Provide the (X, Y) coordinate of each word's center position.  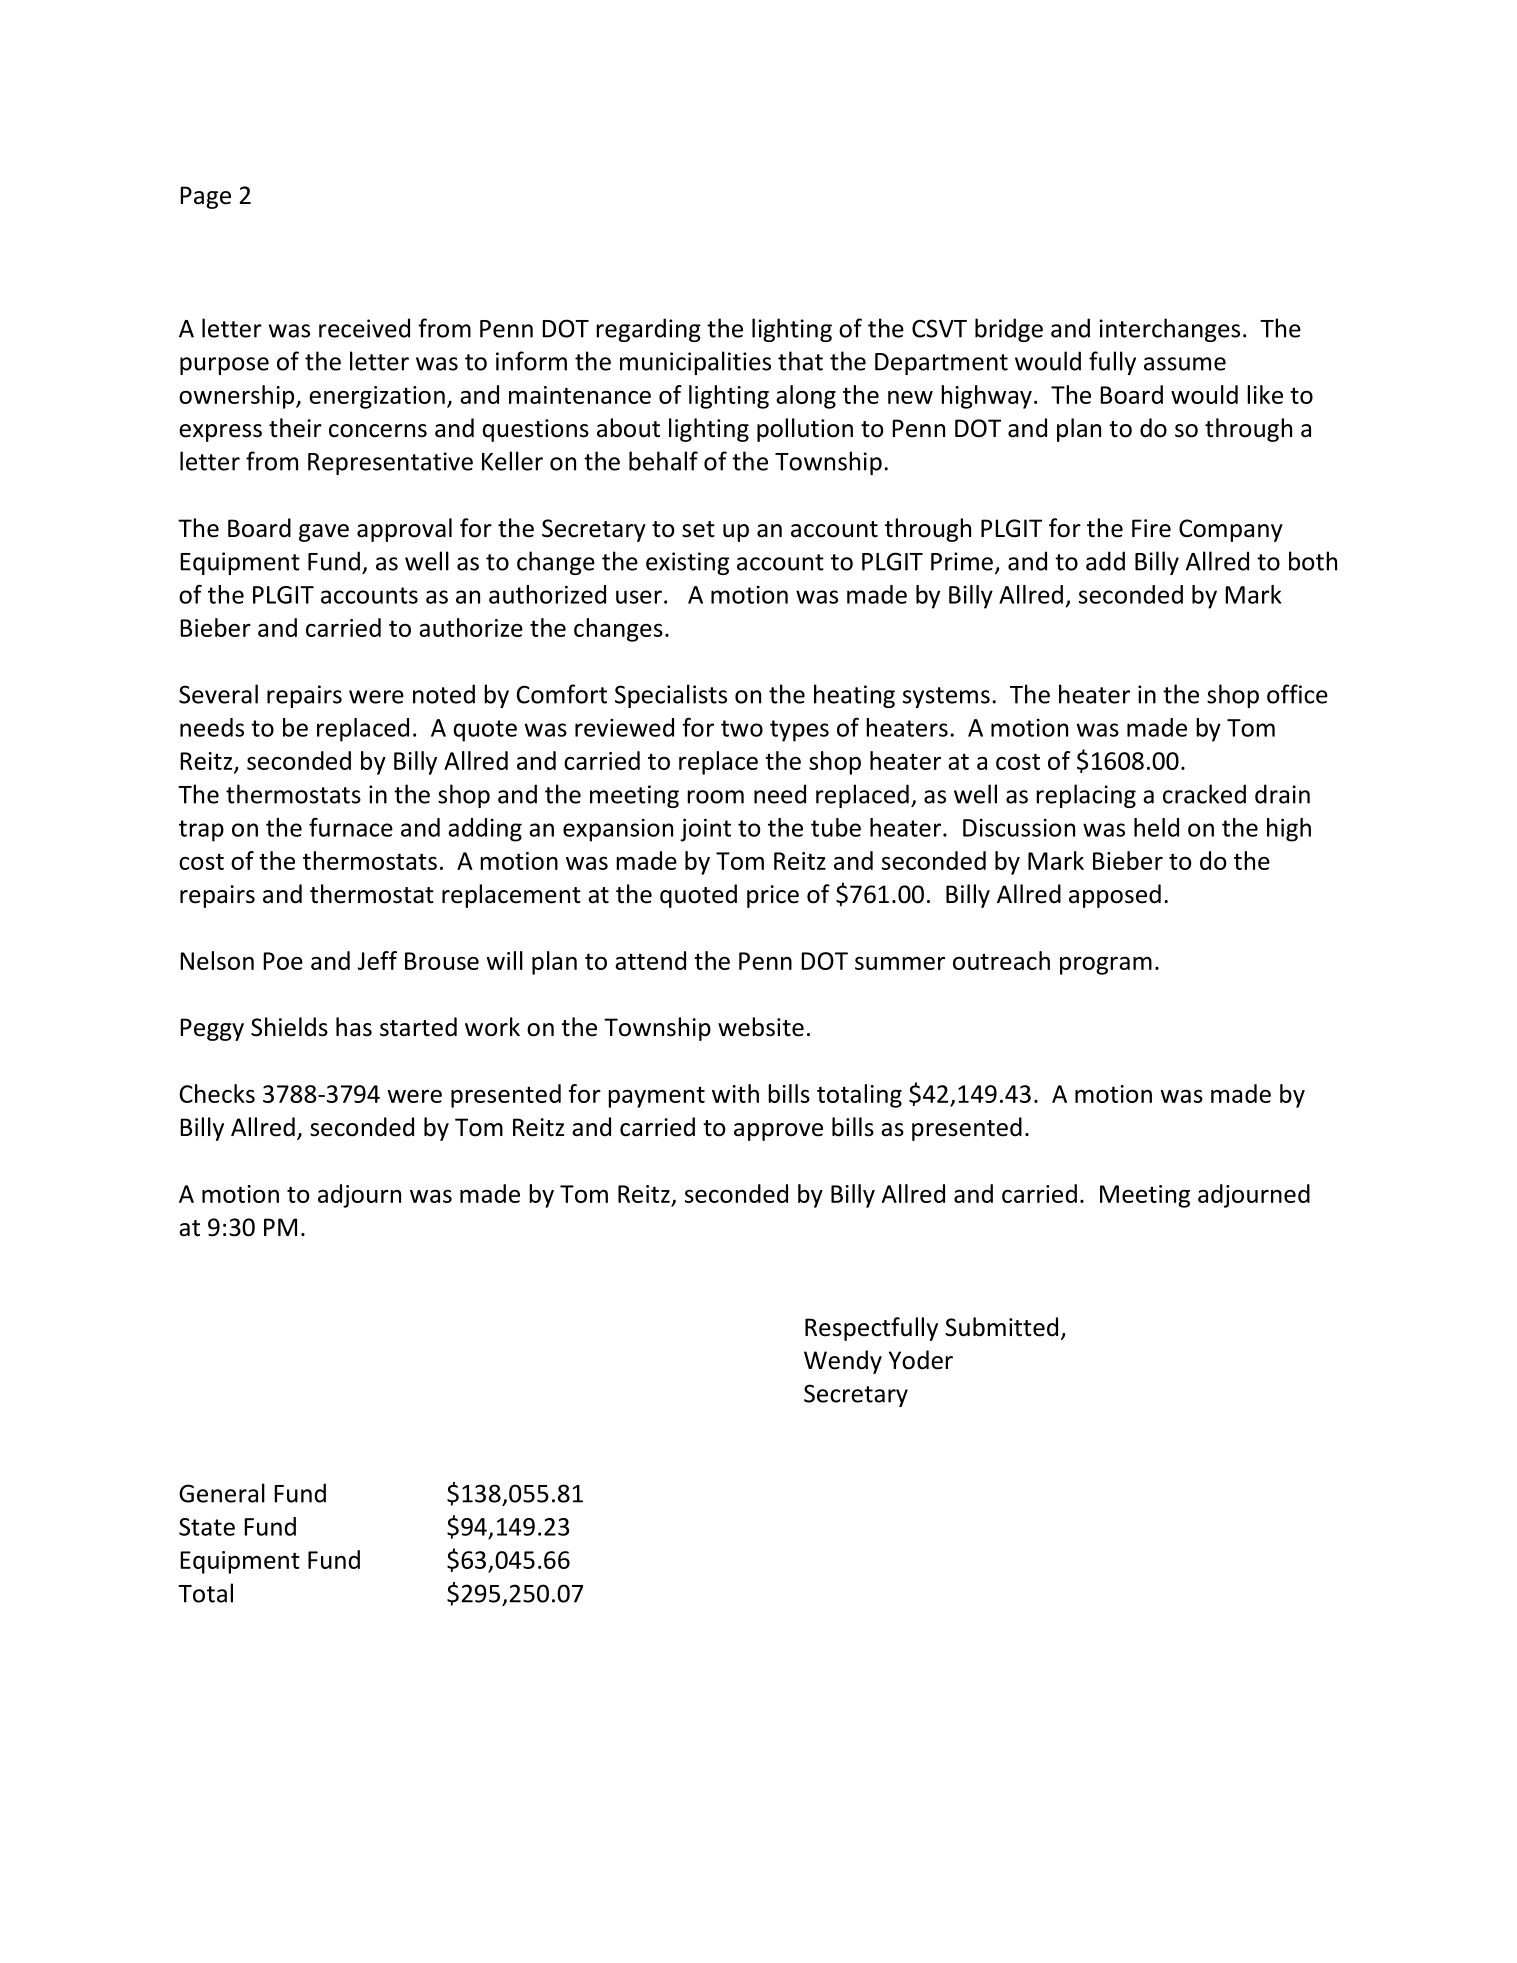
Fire (1151, 528)
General (222, 1493)
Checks (217, 1093)
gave (324, 533)
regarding (648, 330)
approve (778, 1132)
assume (1185, 364)
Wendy (843, 1362)
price (773, 896)
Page (205, 197)
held (1156, 827)
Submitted (1001, 1327)
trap (201, 831)
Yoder (921, 1360)
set (698, 529)
